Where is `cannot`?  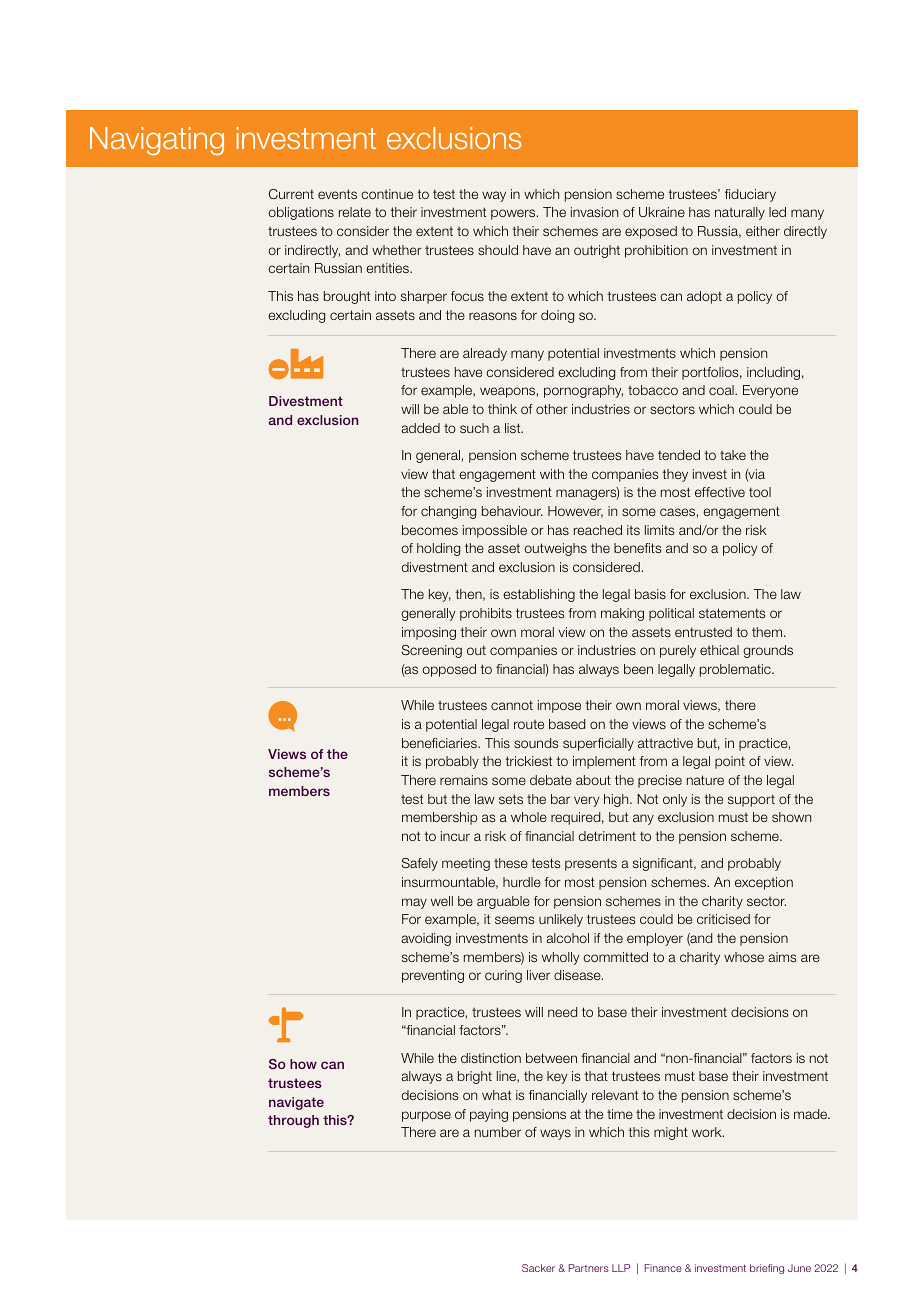
cannot is located at coordinates (512, 705).
